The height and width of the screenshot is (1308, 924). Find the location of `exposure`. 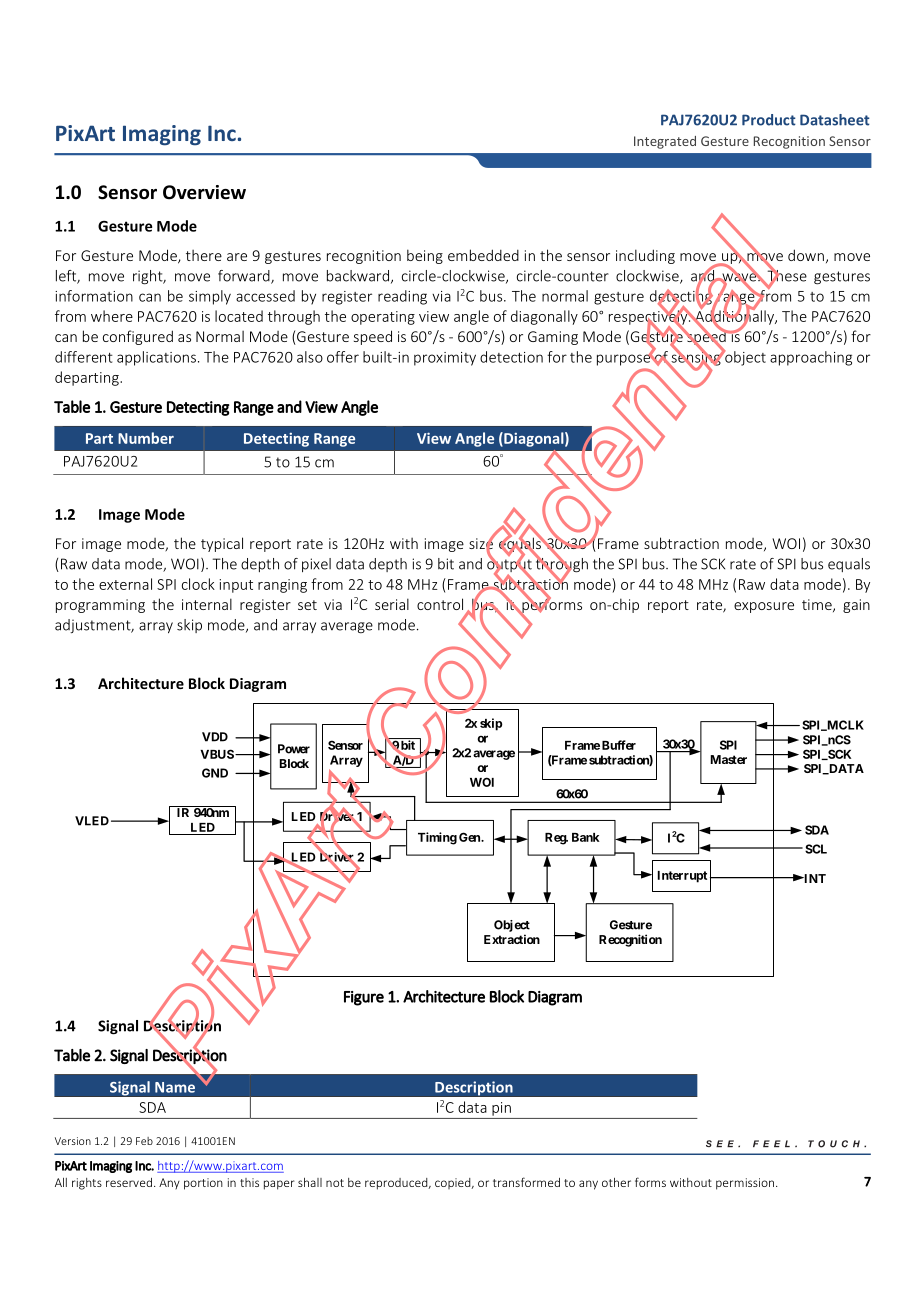

exposure is located at coordinates (764, 607).
